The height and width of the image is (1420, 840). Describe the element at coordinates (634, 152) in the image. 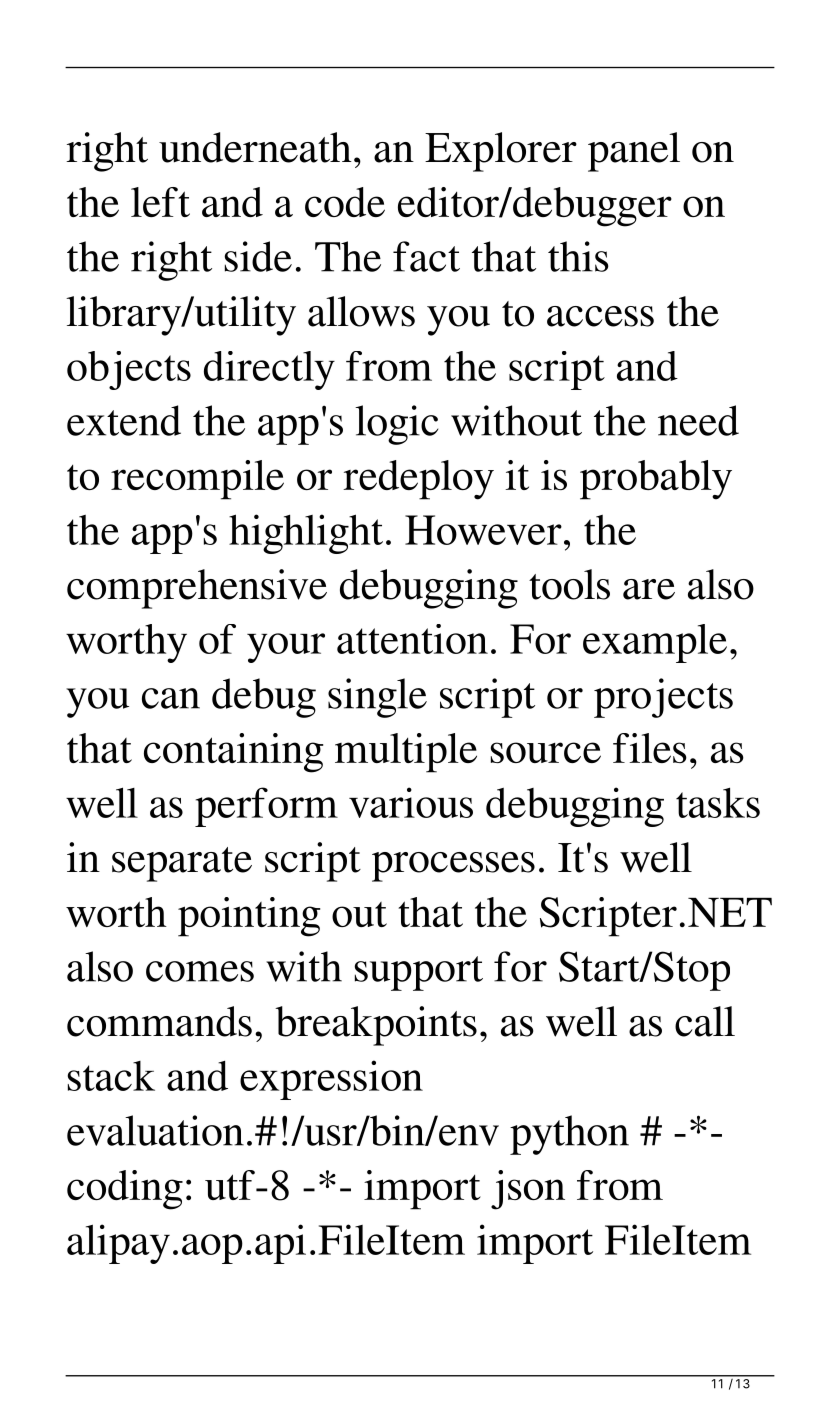

I see `panel` at that location.
